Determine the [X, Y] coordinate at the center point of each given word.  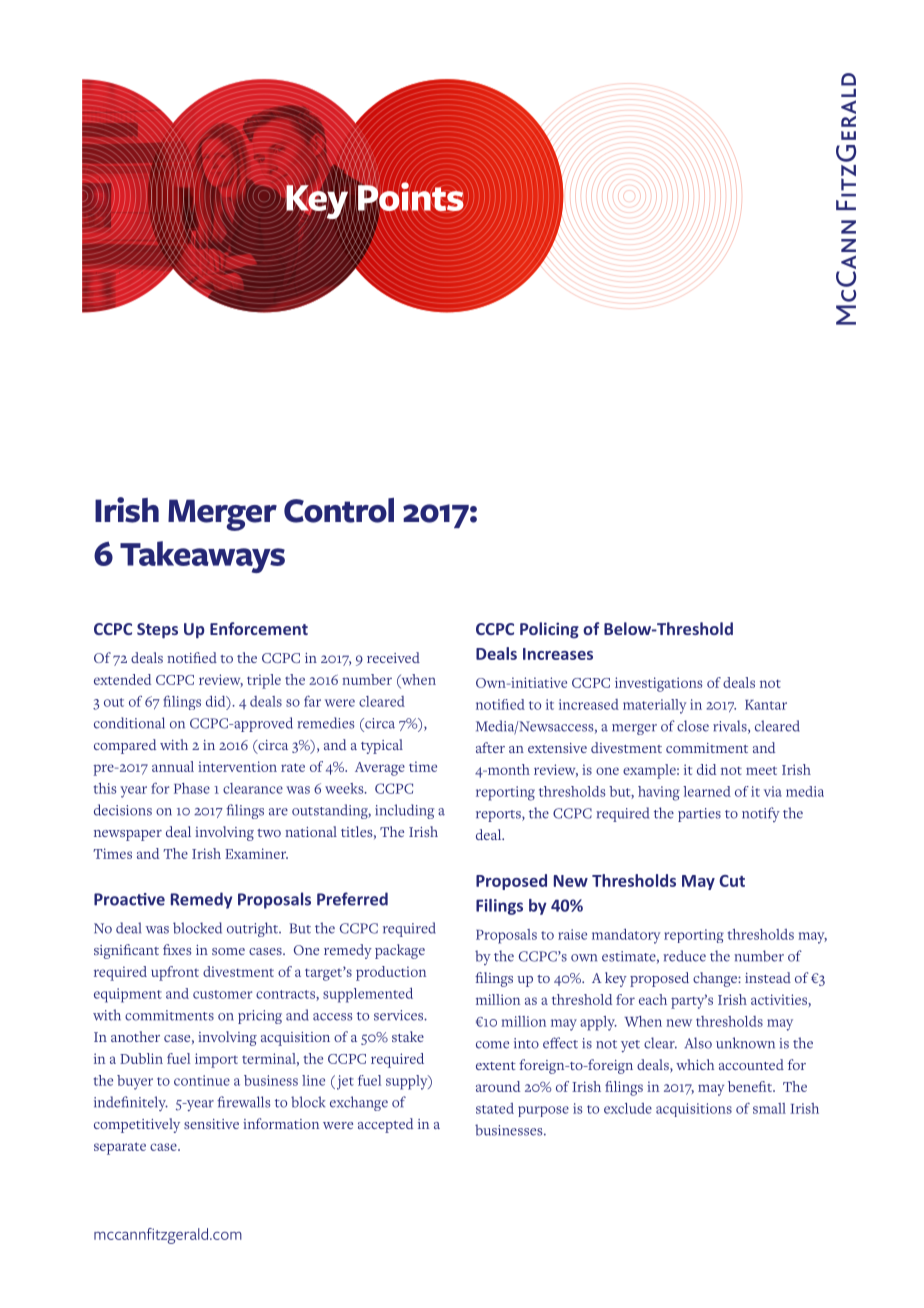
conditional [129, 723]
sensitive [211, 1124]
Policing [549, 630]
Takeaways [202, 557]
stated [495, 1108]
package [400, 951]
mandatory [626, 936]
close [693, 726]
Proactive [129, 899]
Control [339, 510]
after [490, 747]
